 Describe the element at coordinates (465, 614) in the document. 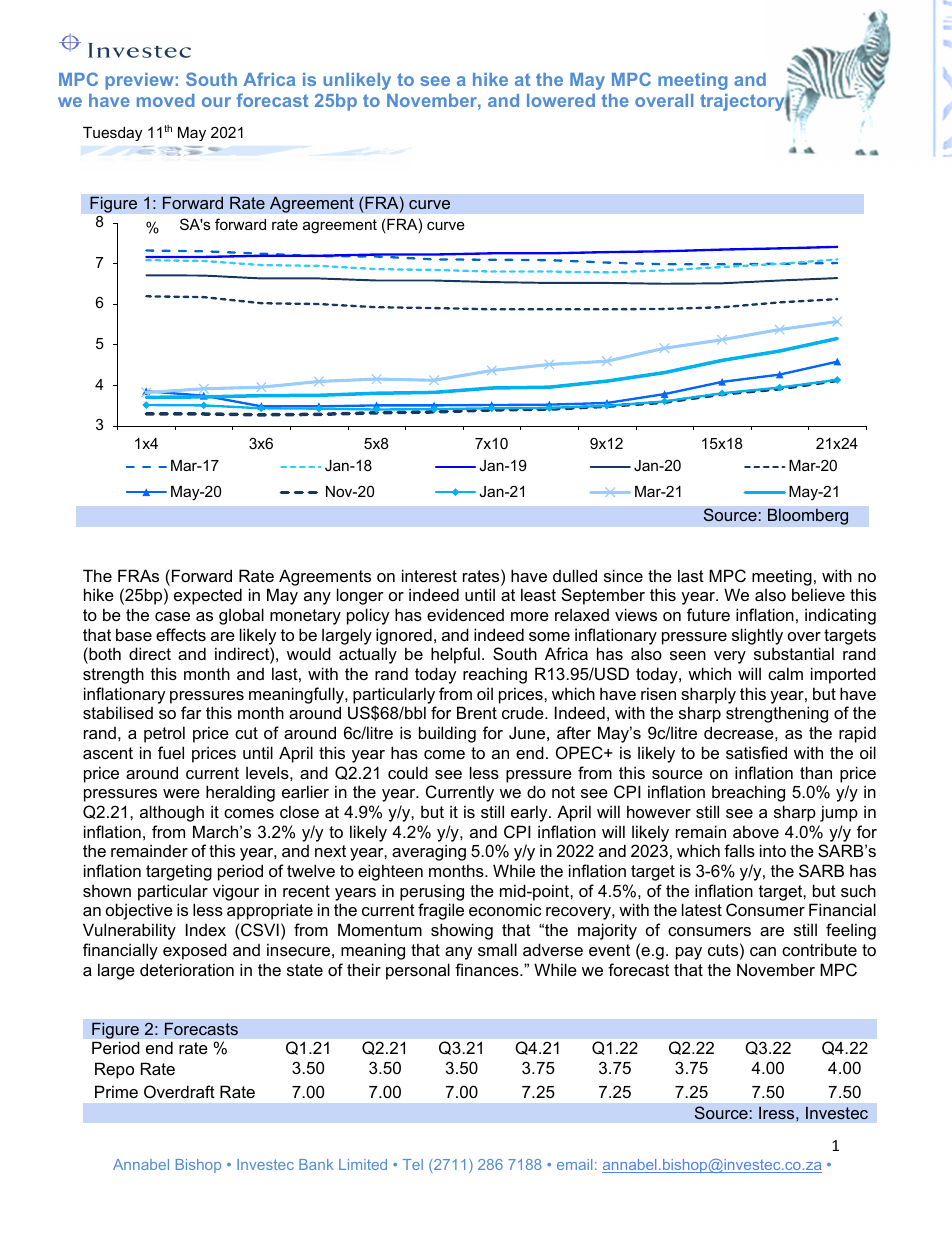

I see `evidenced` at that location.
